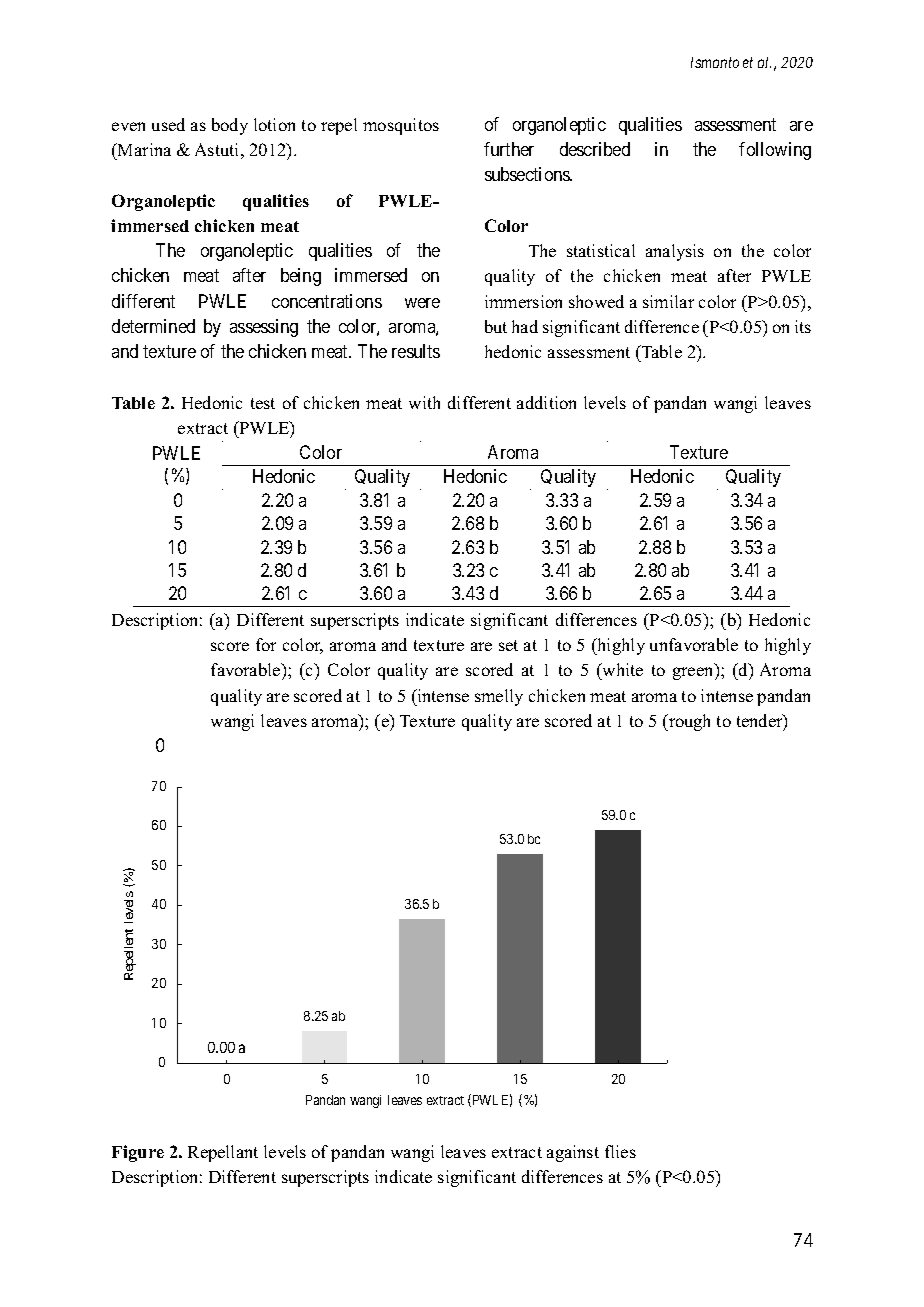  Describe the element at coordinates (573, 1153) in the screenshot. I see `against` at that location.
